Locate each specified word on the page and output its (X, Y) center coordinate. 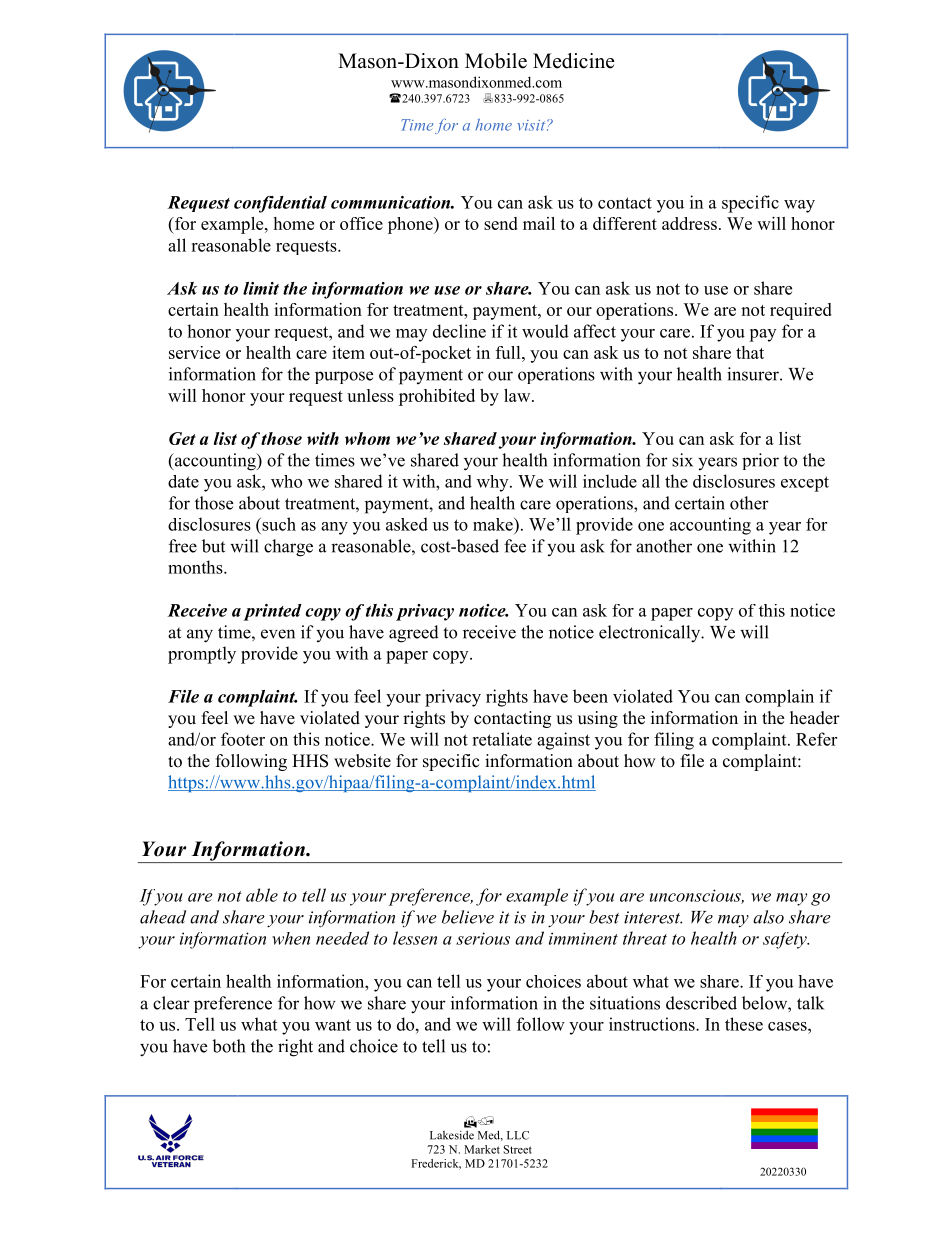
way (799, 206)
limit (261, 288)
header (815, 718)
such (278, 524)
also (768, 917)
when (291, 938)
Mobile (496, 61)
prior (760, 461)
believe (468, 917)
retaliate (502, 739)
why (494, 483)
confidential (280, 204)
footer (243, 739)
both (228, 1046)
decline (459, 331)
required (801, 311)
